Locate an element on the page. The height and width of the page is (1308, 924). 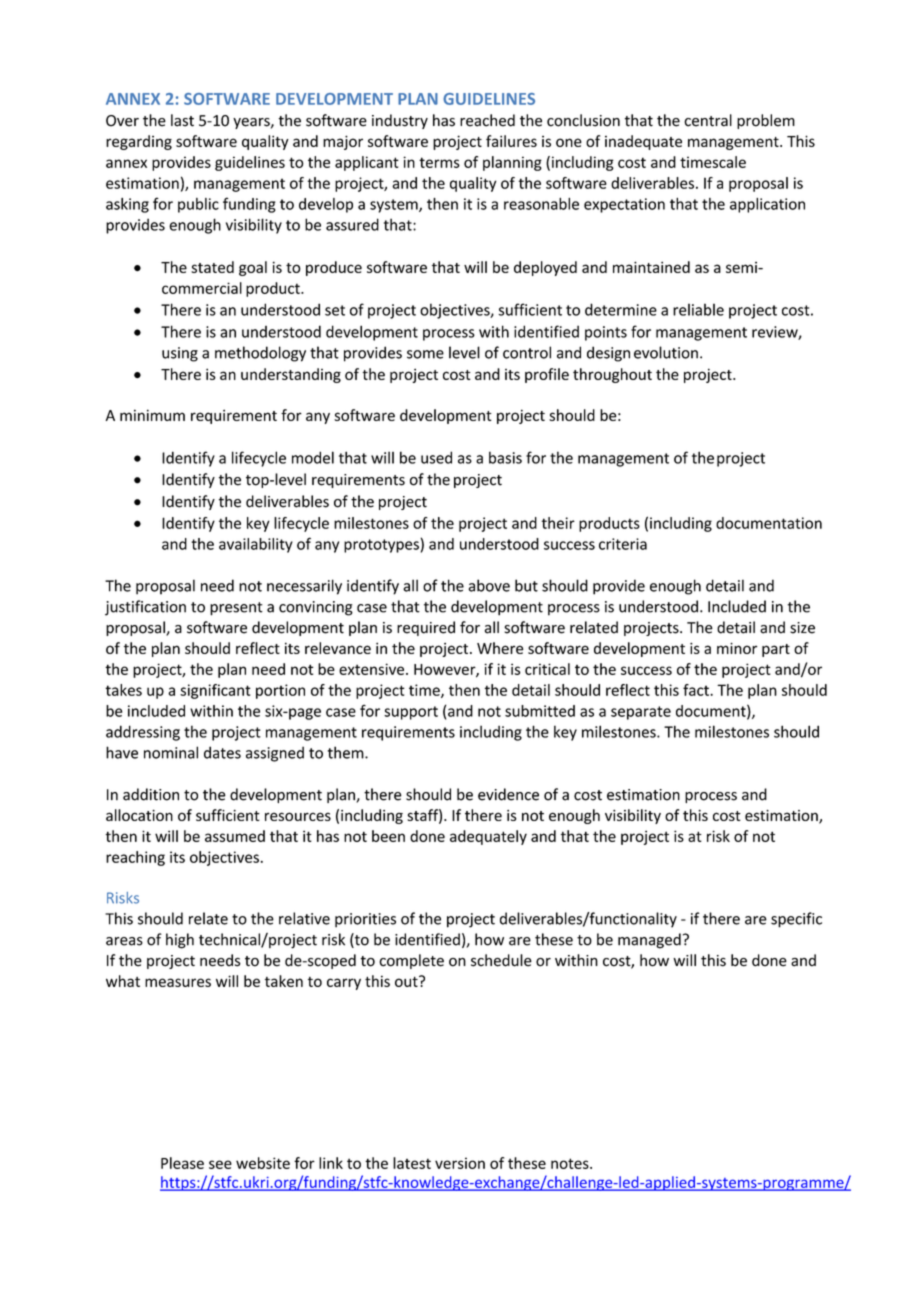
terms is located at coordinates (439, 162).
